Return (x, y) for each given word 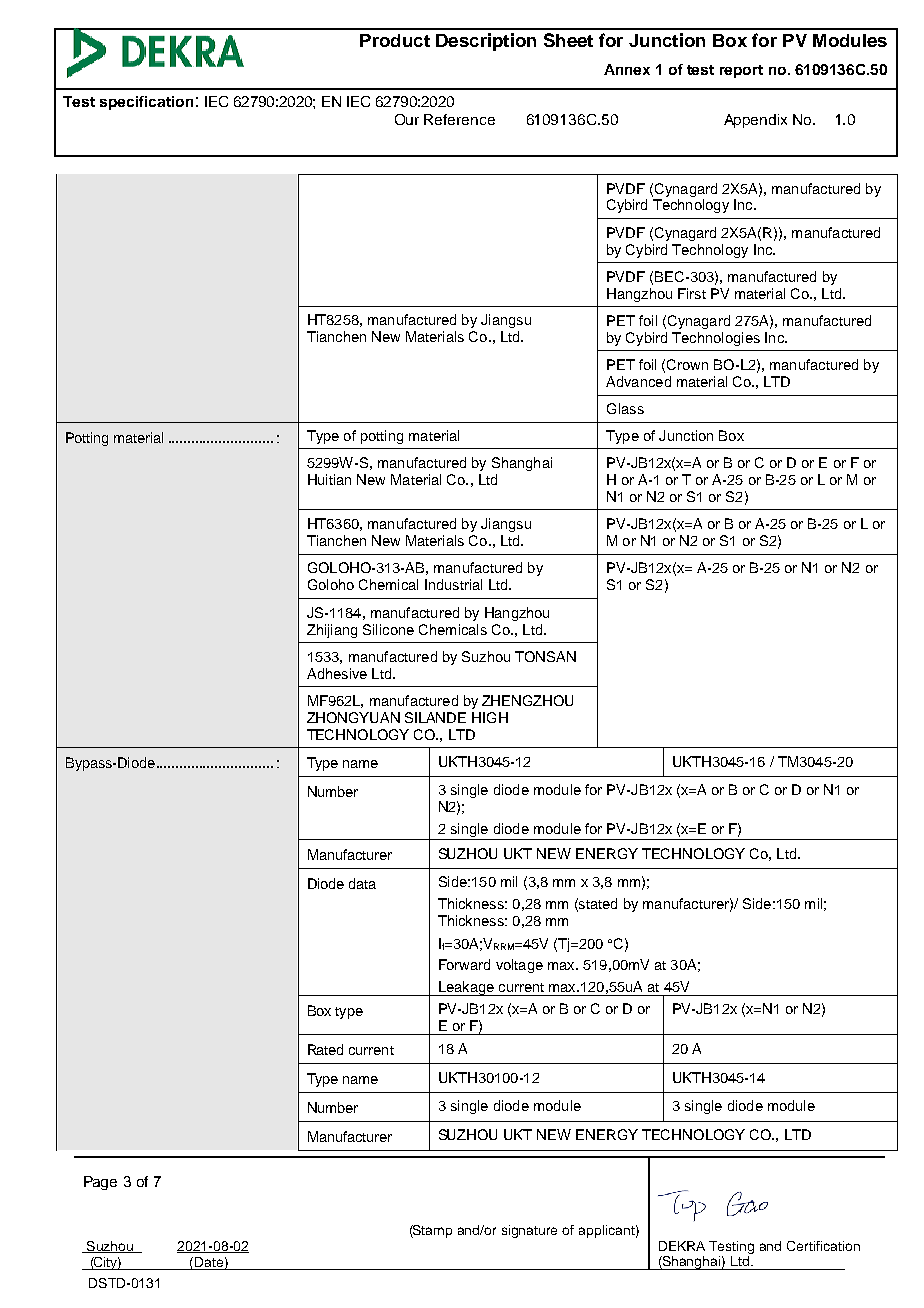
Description (486, 42)
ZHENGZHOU (527, 700)
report (741, 71)
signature (529, 1231)
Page (100, 1183)
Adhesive (337, 673)
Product (395, 40)
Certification (823, 1246)
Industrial (453, 584)
